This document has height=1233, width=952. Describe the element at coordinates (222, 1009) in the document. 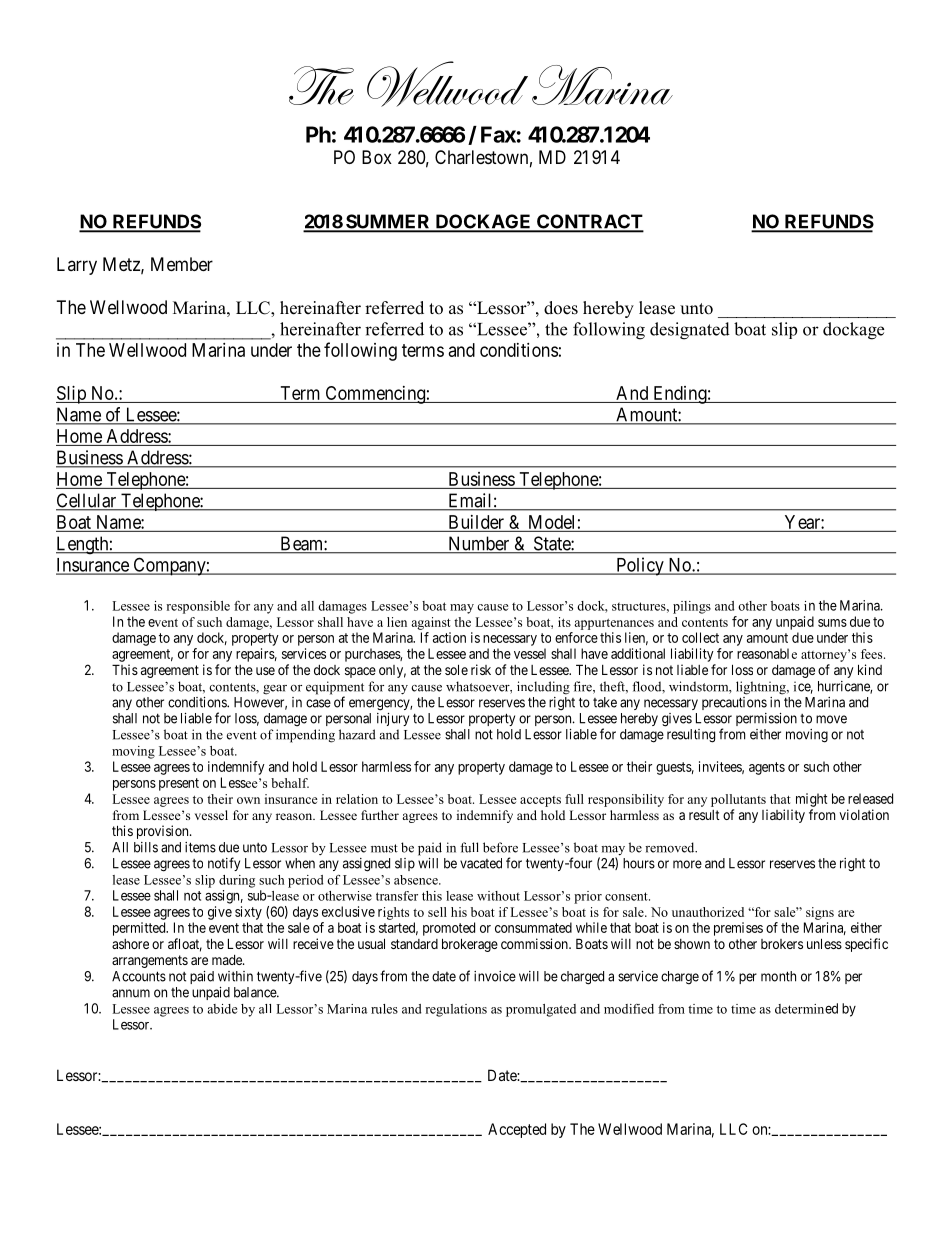

I see `abide` at that location.
